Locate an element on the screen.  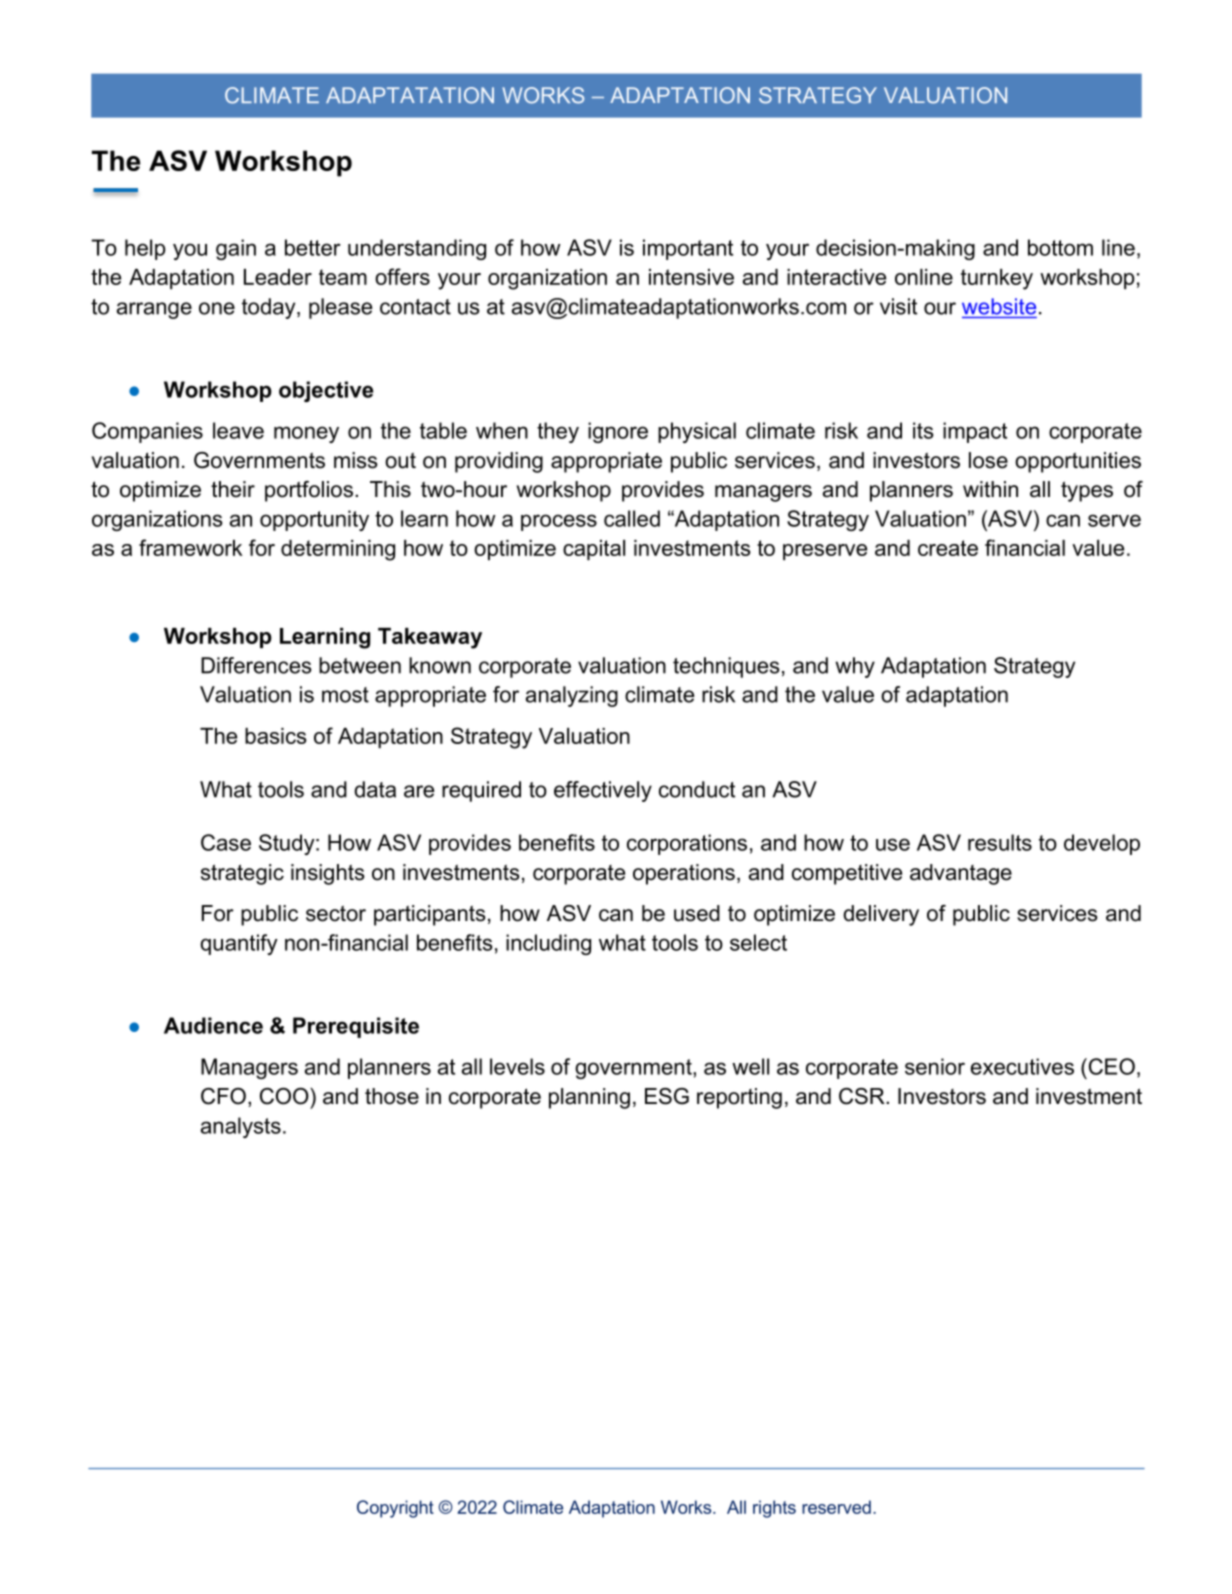
operations is located at coordinates (684, 874).
